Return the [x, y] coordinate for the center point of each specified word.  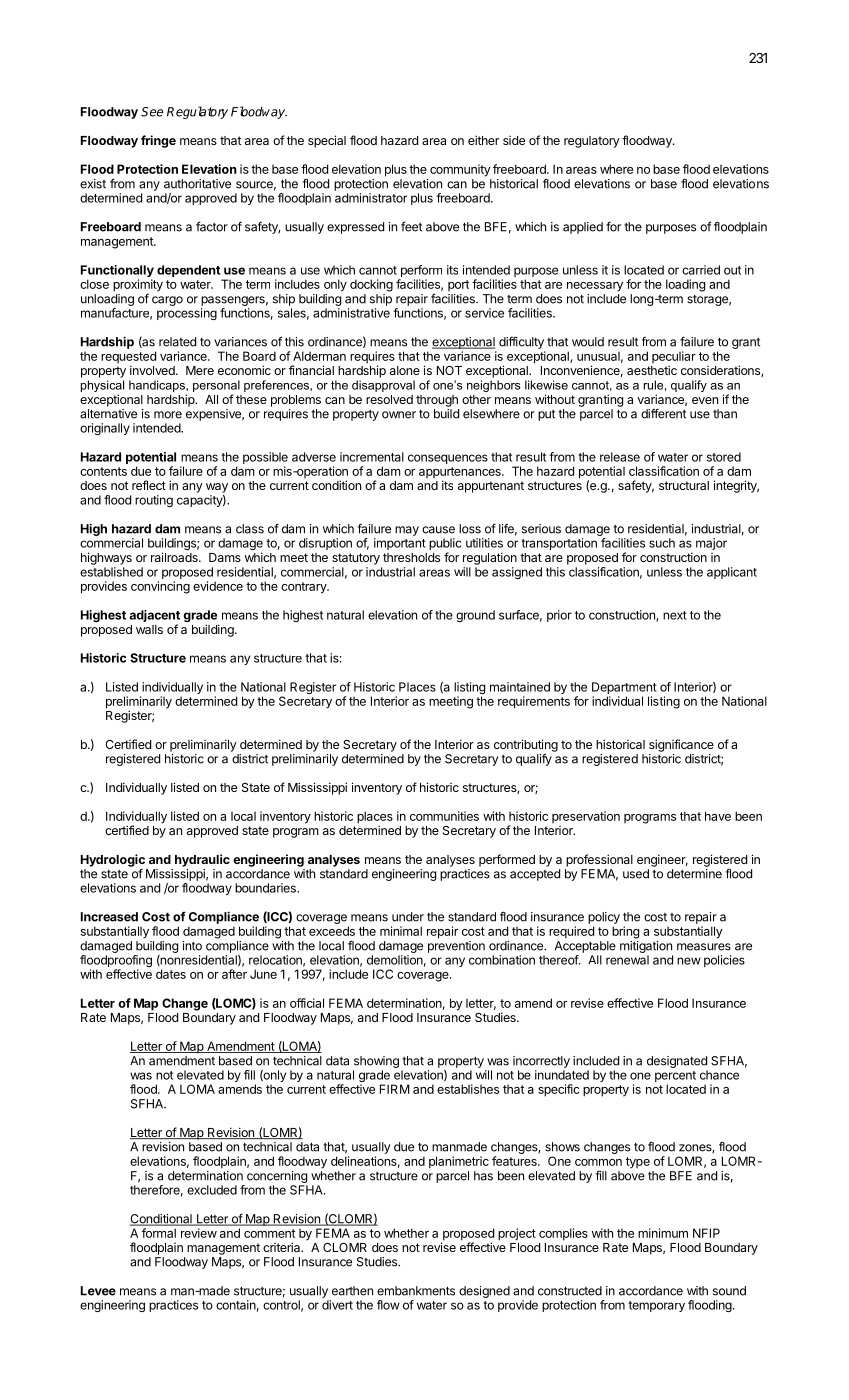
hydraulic [202, 860]
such [662, 543]
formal [159, 1233]
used [636, 874]
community [460, 170]
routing [154, 501]
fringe [158, 141]
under [408, 917]
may [407, 531]
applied [583, 228]
